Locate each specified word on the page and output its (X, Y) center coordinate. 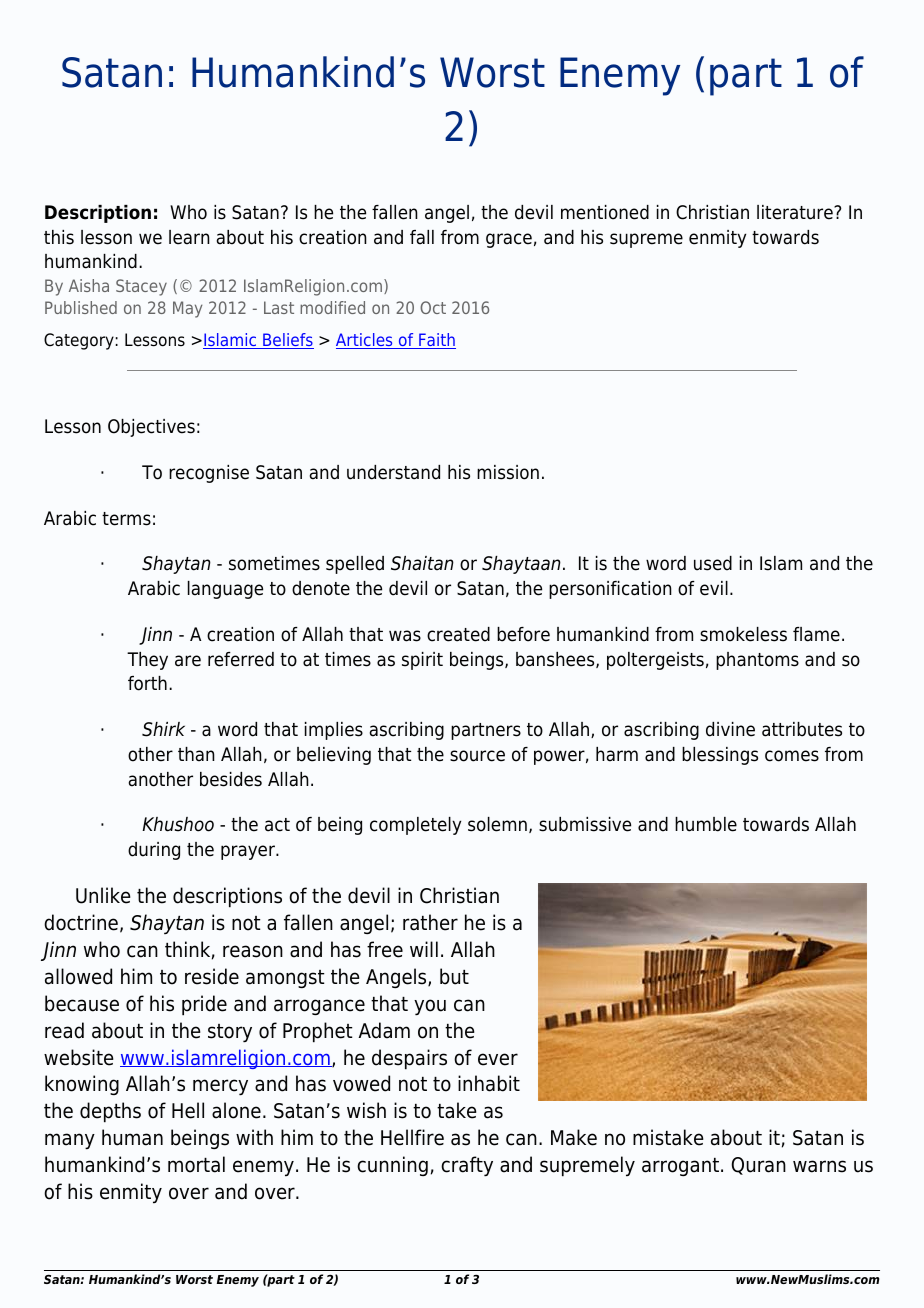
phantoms (757, 661)
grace (509, 240)
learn (189, 237)
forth (147, 683)
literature (796, 212)
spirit (422, 661)
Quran (758, 1166)
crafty (467, 1166)
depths (110, 1112)
